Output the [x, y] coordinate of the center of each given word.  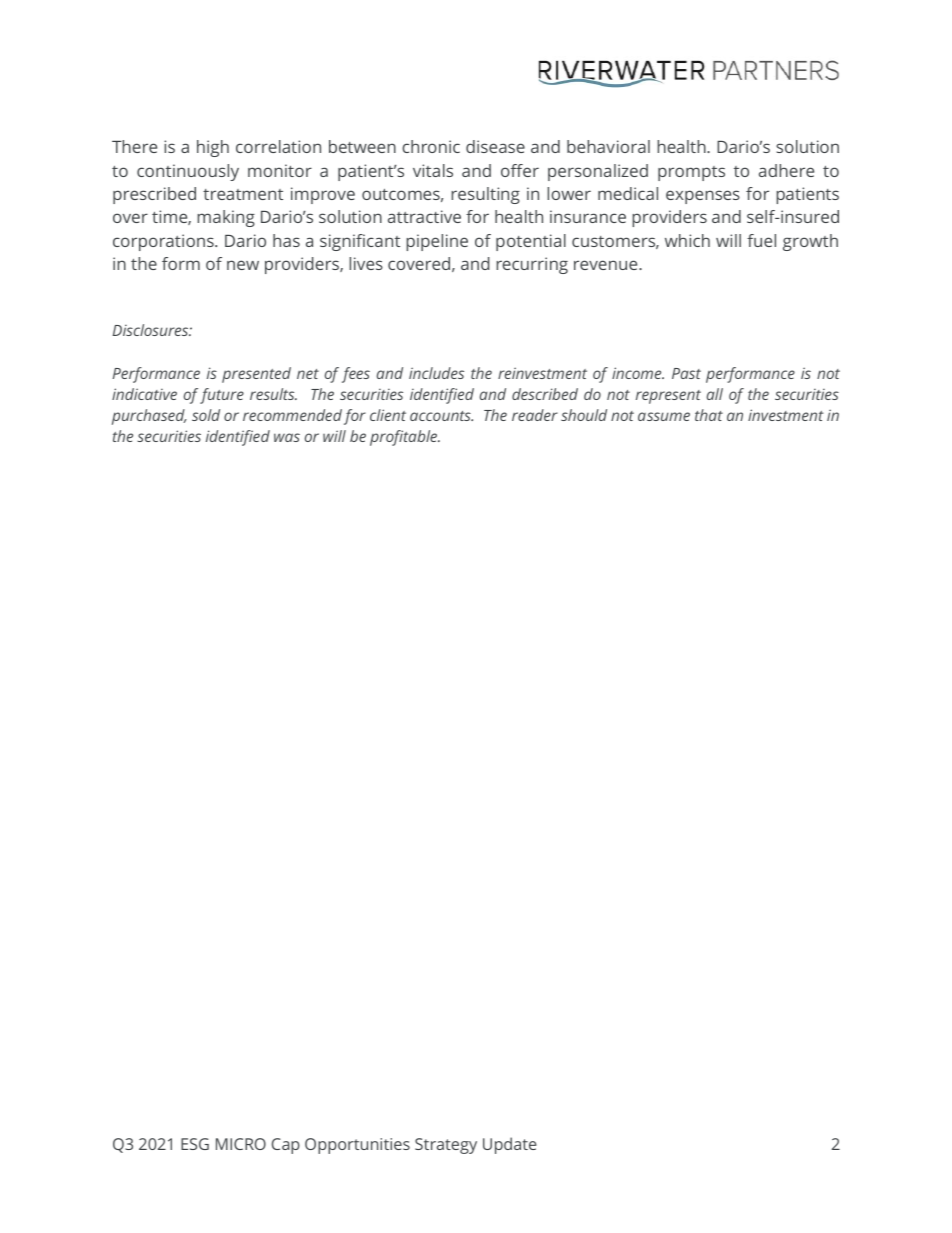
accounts [441, 416]
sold [206, 415]
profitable [405, 438]
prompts [691, 173]
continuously [188, 172]
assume [664, 416]
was [287, 437]
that [709, 415]
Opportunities [357, 1146]
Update [510, 1145]
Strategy [446, 1146]
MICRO [241, 1144]
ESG [195, 1144]
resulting [485, 195]
